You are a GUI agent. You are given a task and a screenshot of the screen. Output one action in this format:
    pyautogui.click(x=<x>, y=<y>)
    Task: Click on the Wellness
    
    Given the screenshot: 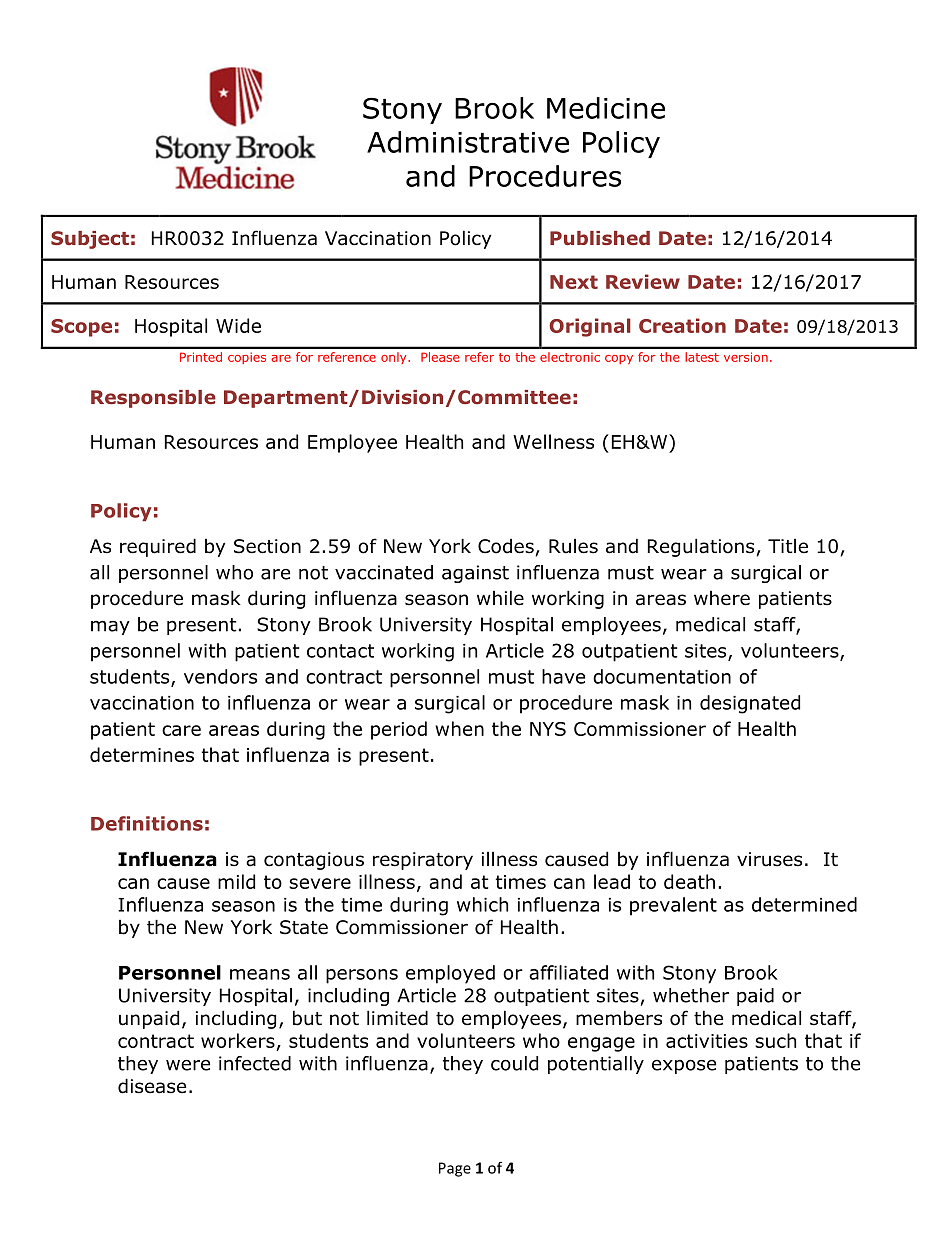 What is the action you would take?
    pyautogui.click(x=553, y=441)
